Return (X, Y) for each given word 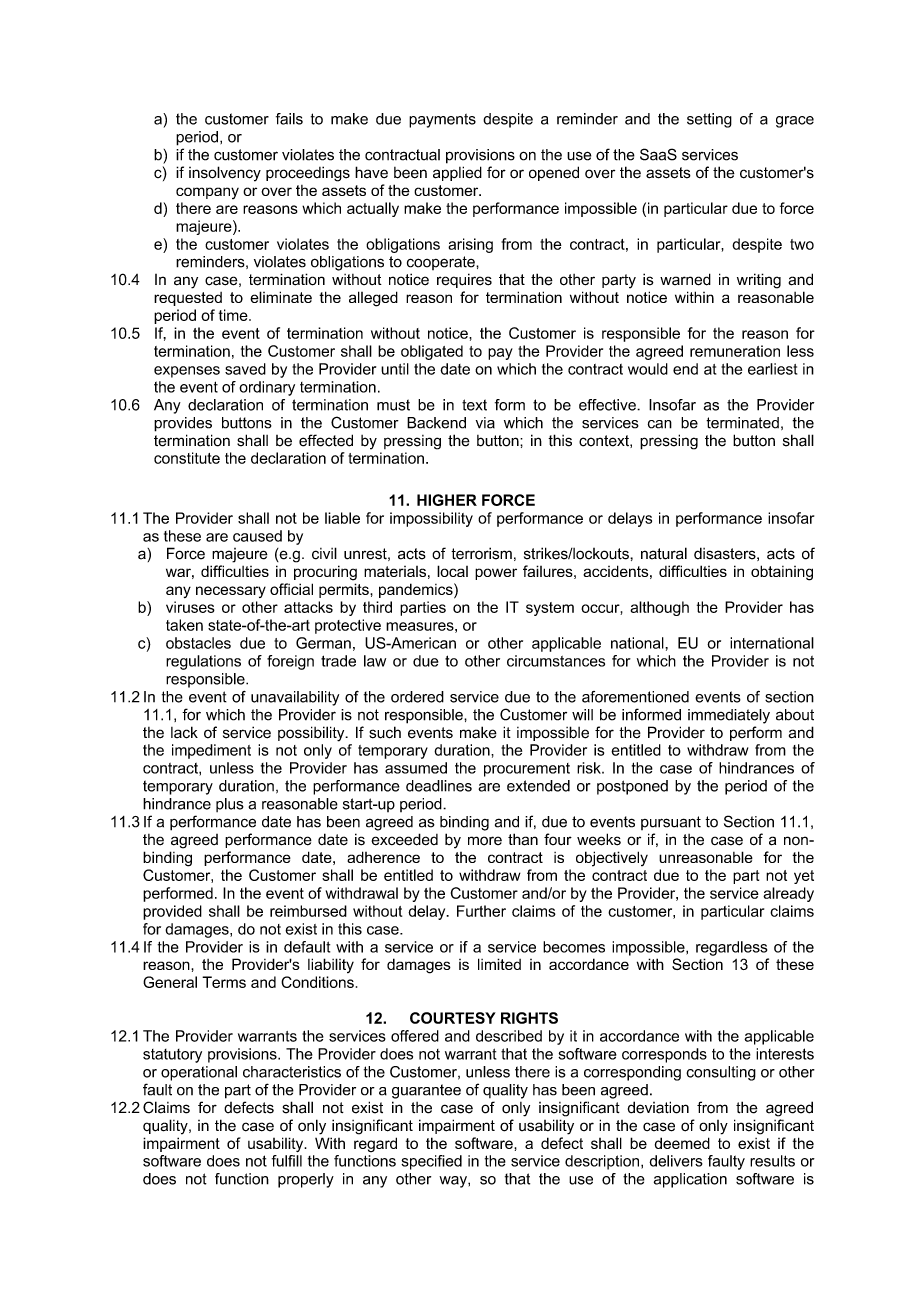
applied (457, 173)
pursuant (671, 823)
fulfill (287, 1161)
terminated (742, 423)
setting (709, 120)
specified (431, 1162)
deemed (682, 1143)
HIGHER (447, 500)
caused (257, 536)
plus (230, 805)
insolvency (225, 174)
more (485, 841)
